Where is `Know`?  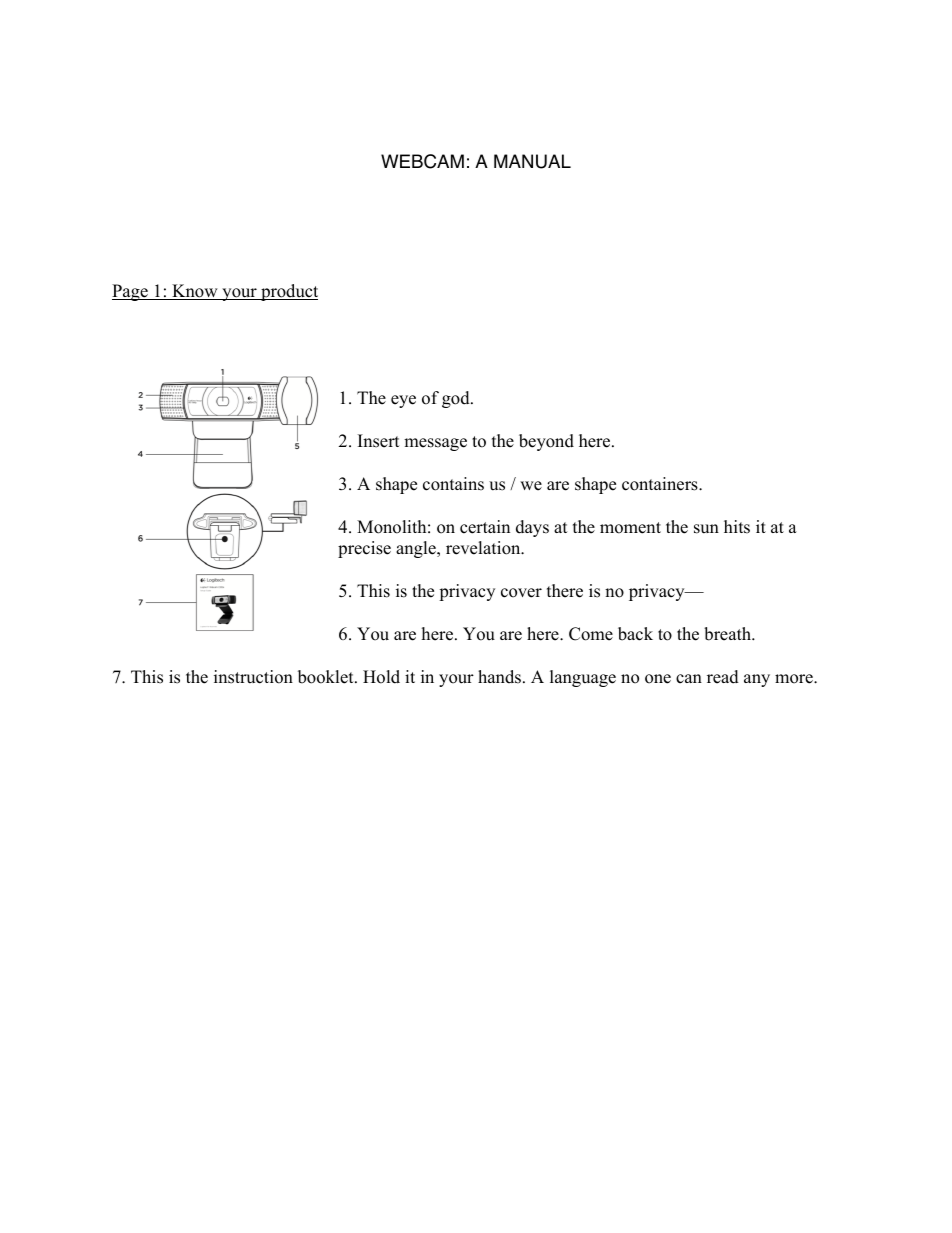 Know is located at coordinates (195, 292).
